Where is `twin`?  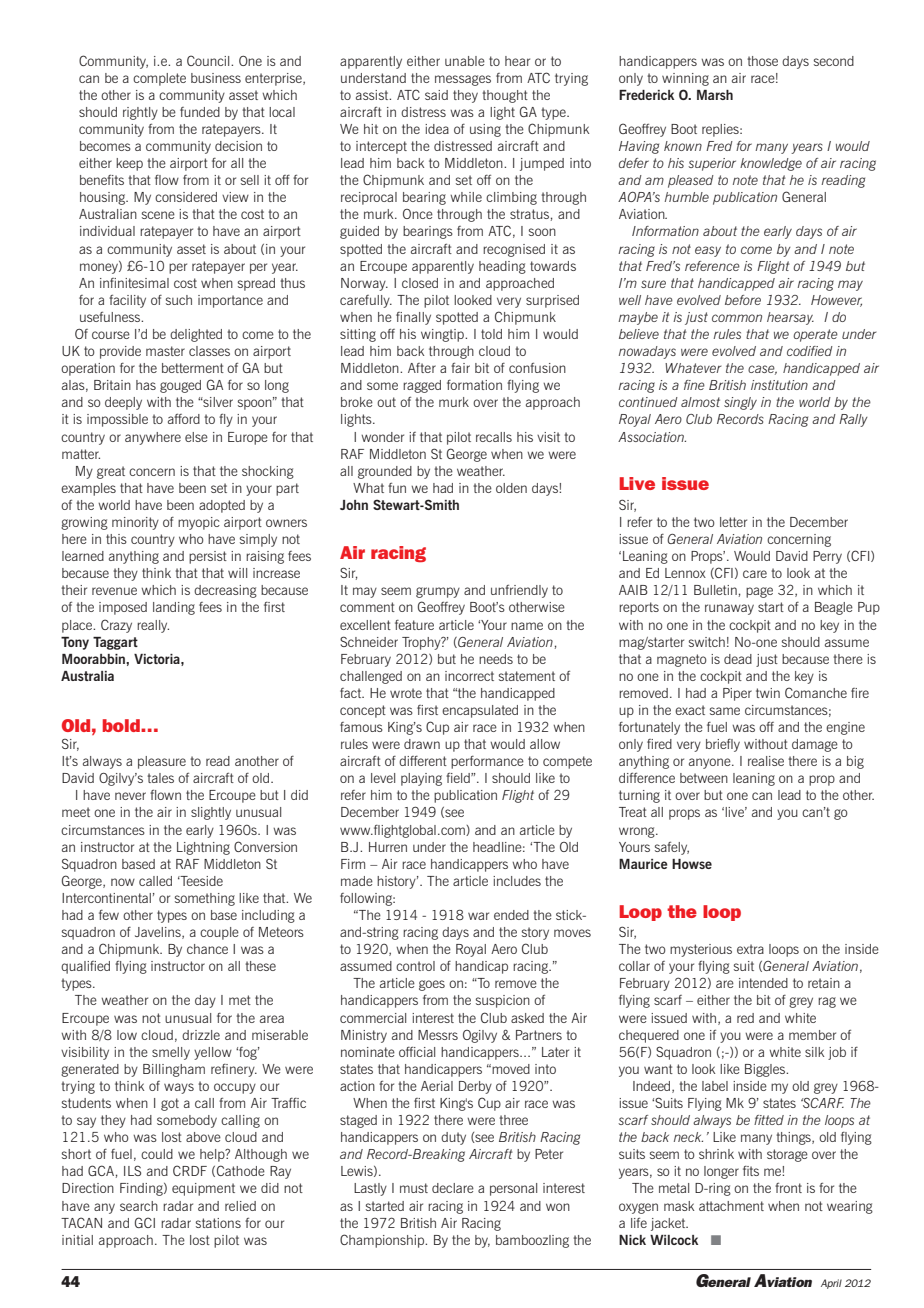 twin is located at coordinates (768, 693).
